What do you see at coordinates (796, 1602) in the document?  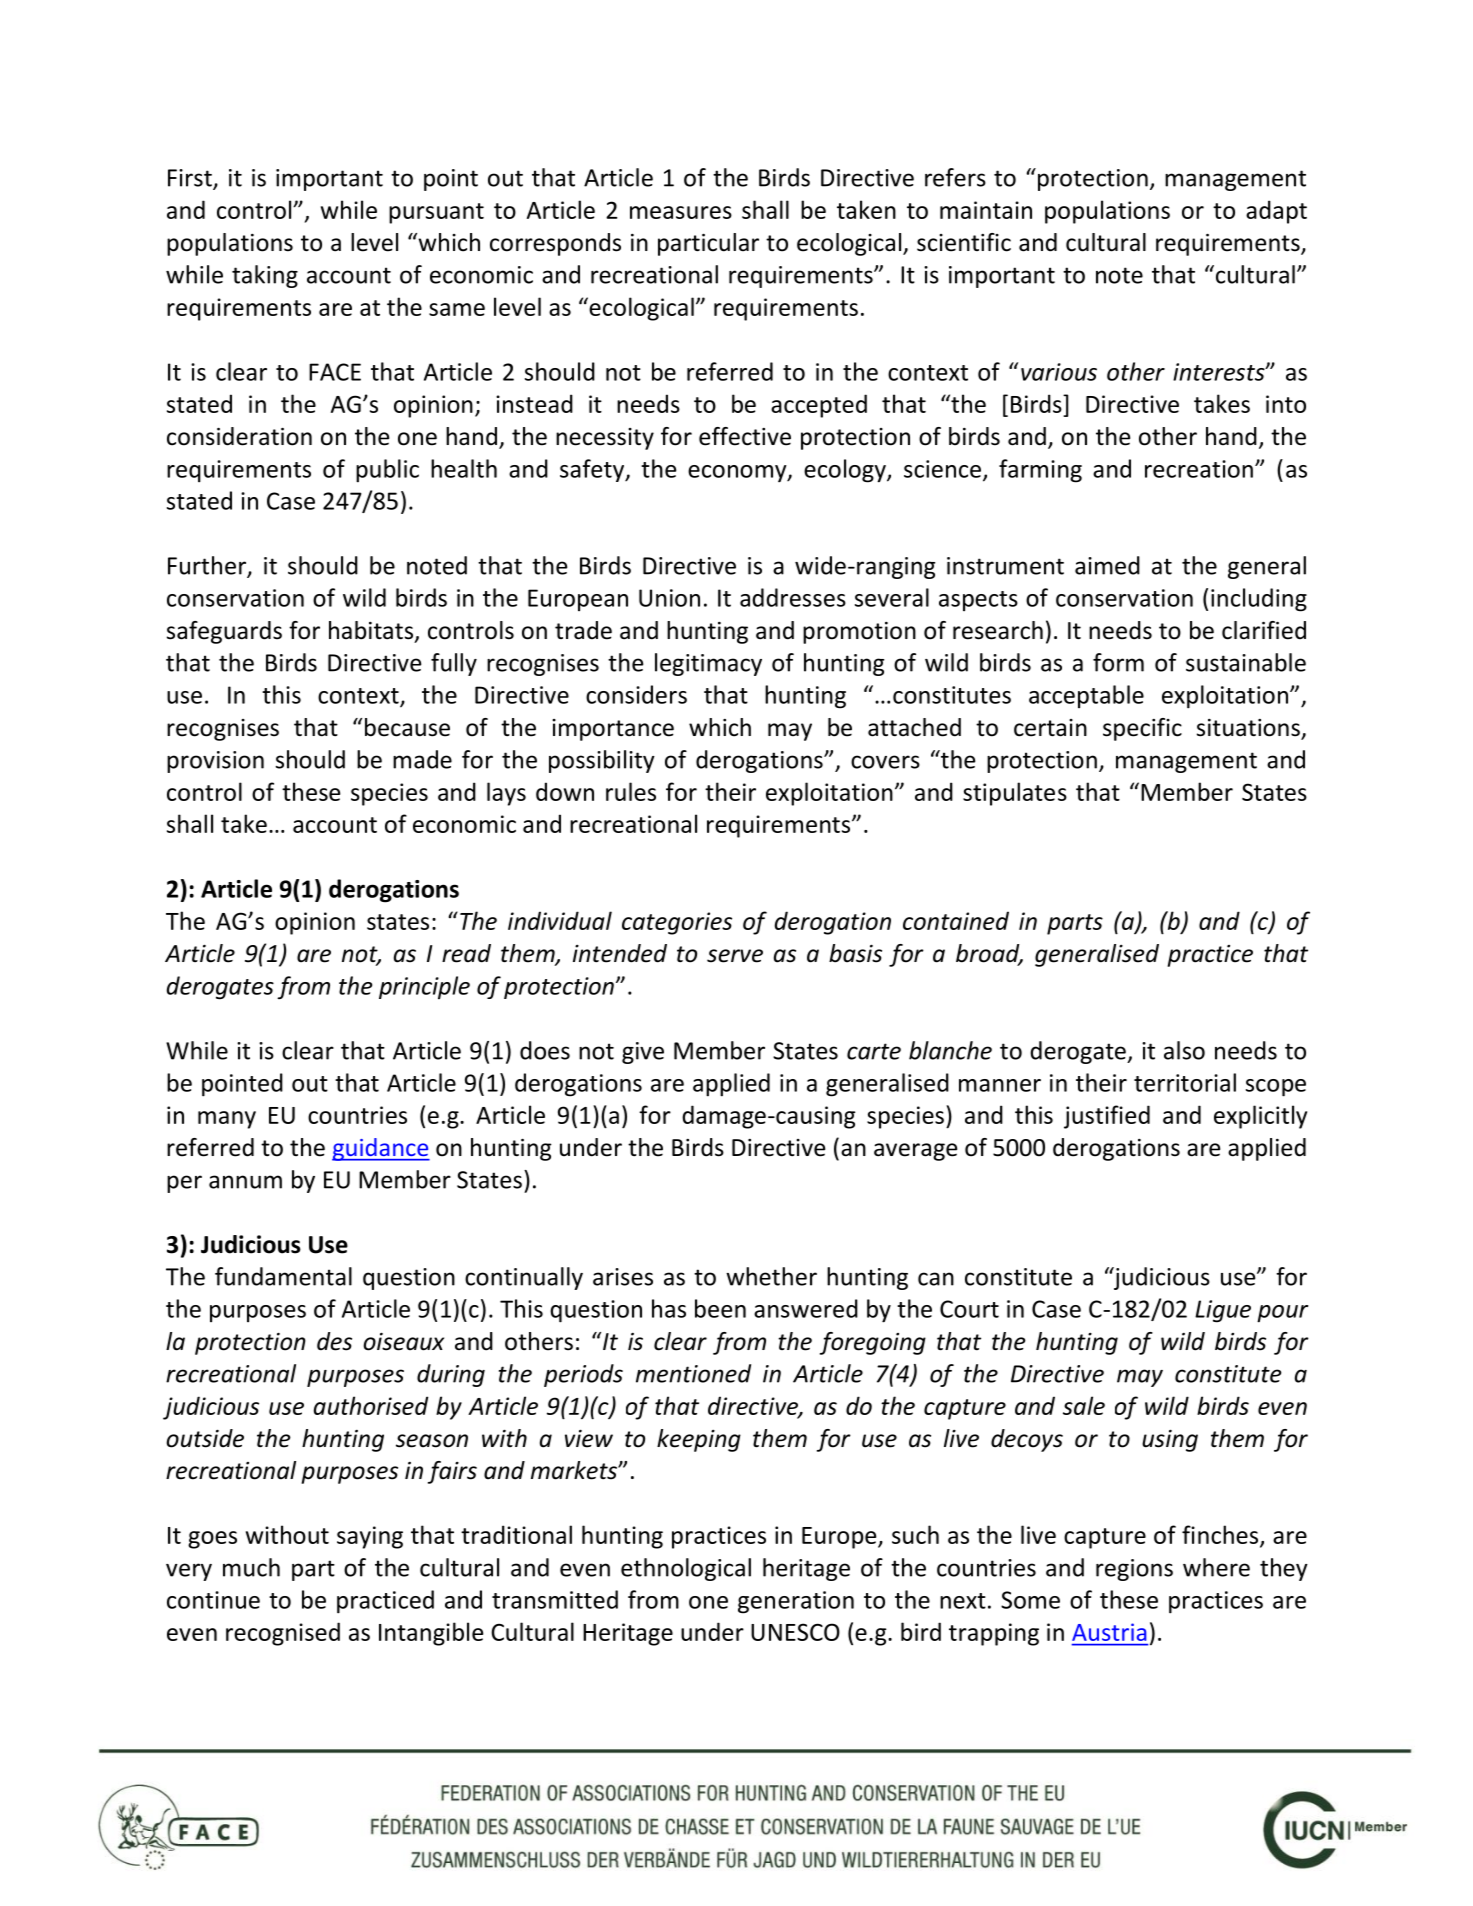 I see `generation` at bounding box center [796, 1602].
